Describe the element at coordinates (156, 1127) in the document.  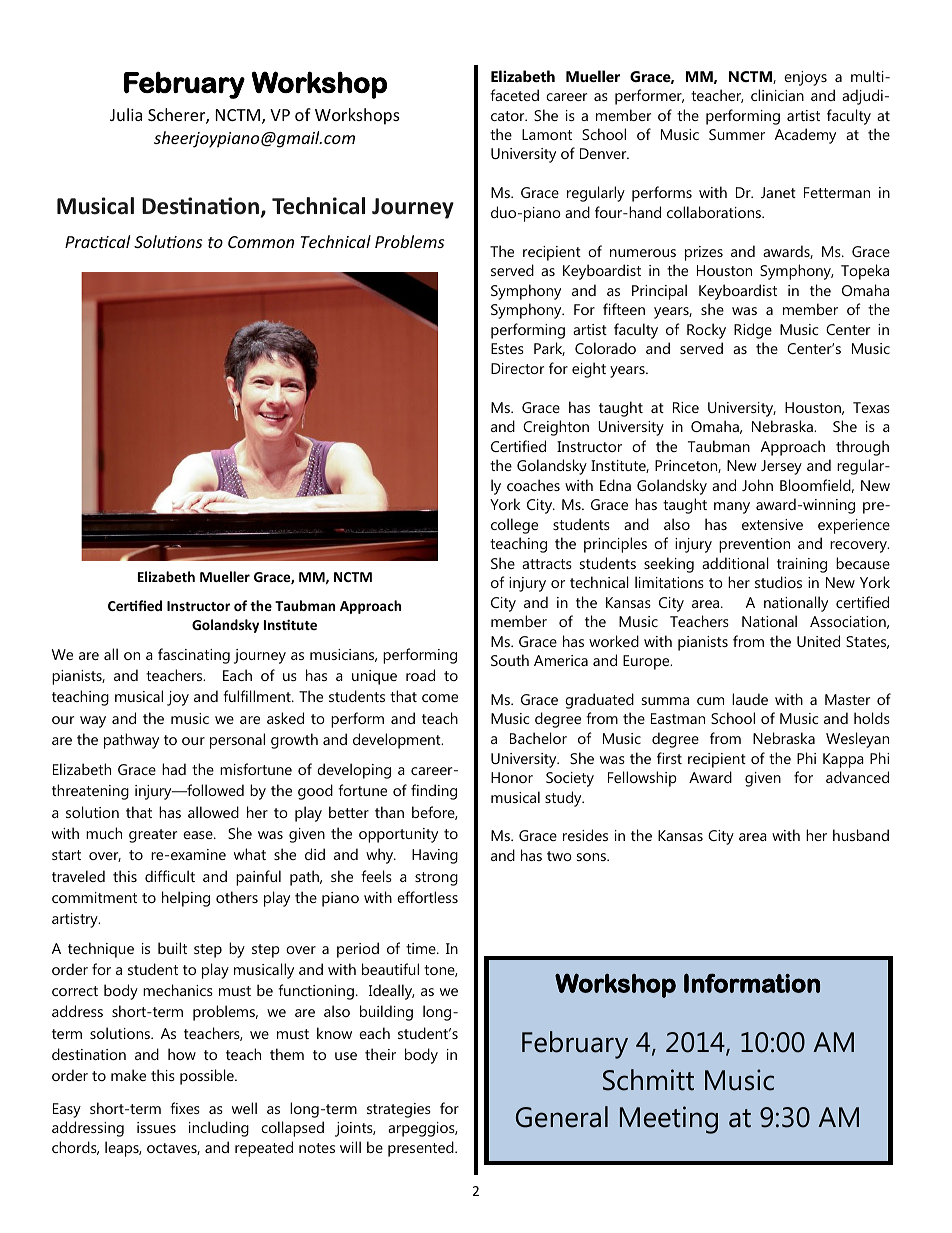
I see `issues` at that location.
